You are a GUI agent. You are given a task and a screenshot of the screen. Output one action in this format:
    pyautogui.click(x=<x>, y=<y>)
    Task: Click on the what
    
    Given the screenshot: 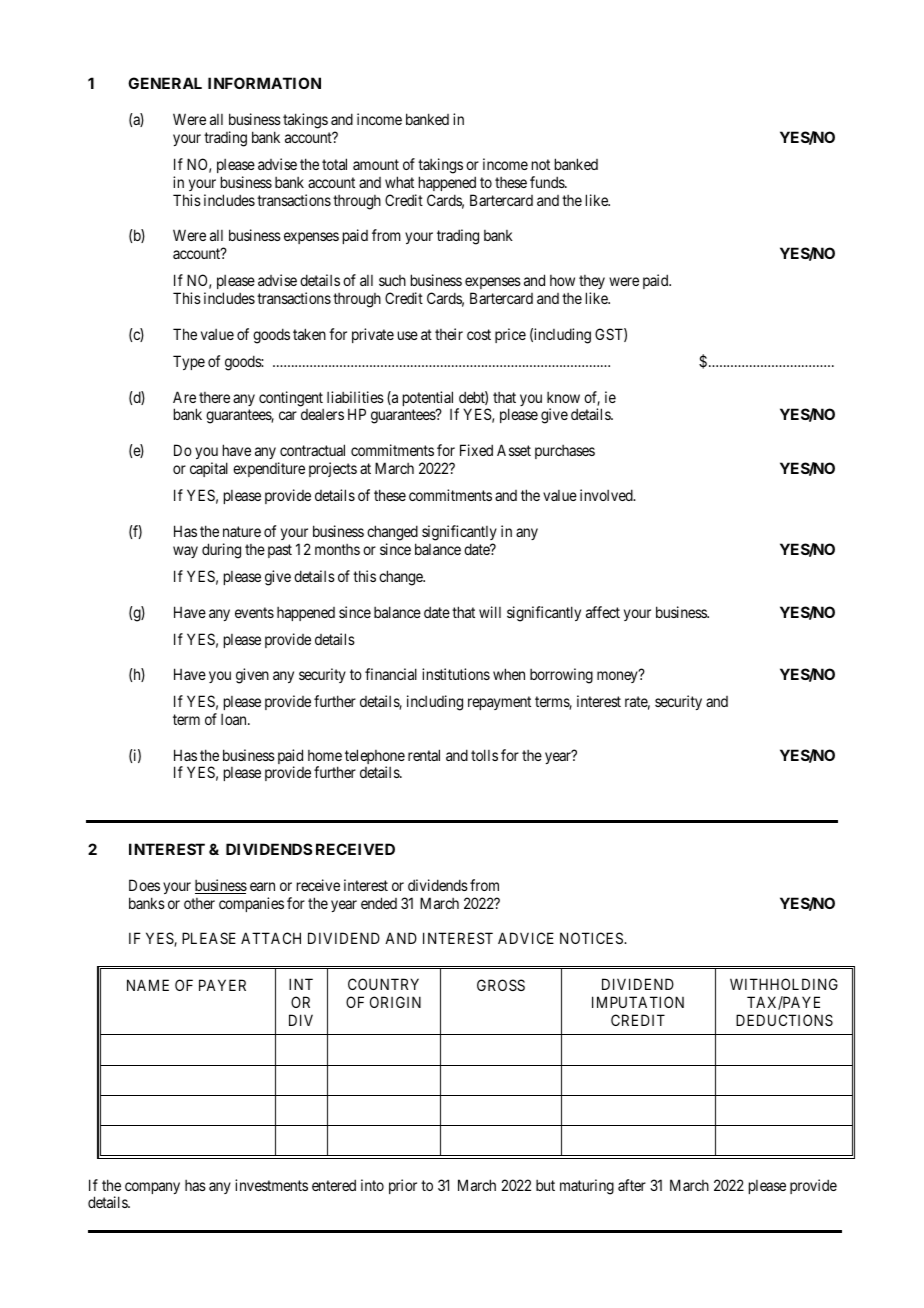 What is the action you would take?
    pyautogui.click(x=399, y=182)
